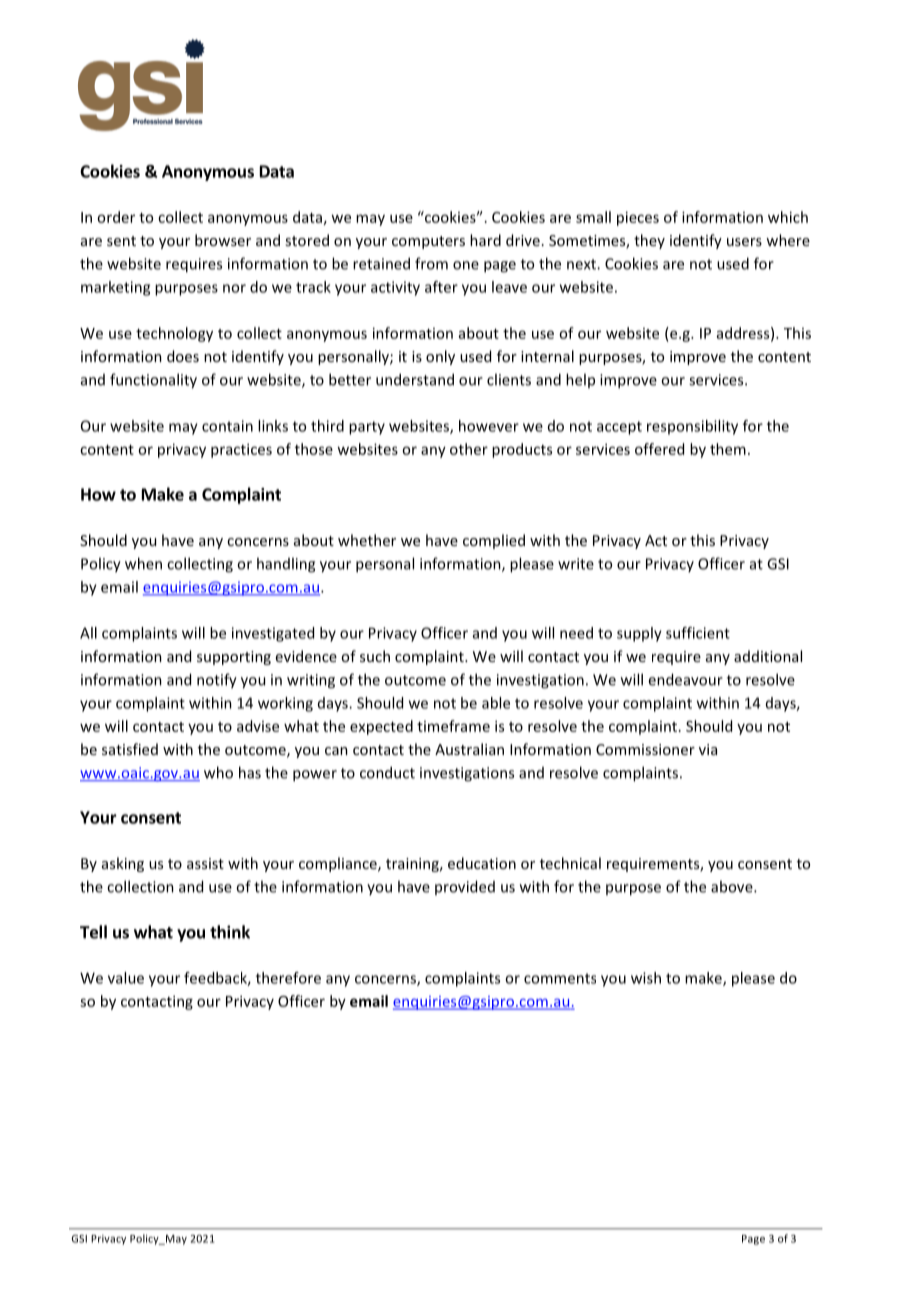 The width and height of the screenshot is (924, 1307). Describe the element at coordinates (453, 726) in the screenshot. I see `timeframe` at that location.
